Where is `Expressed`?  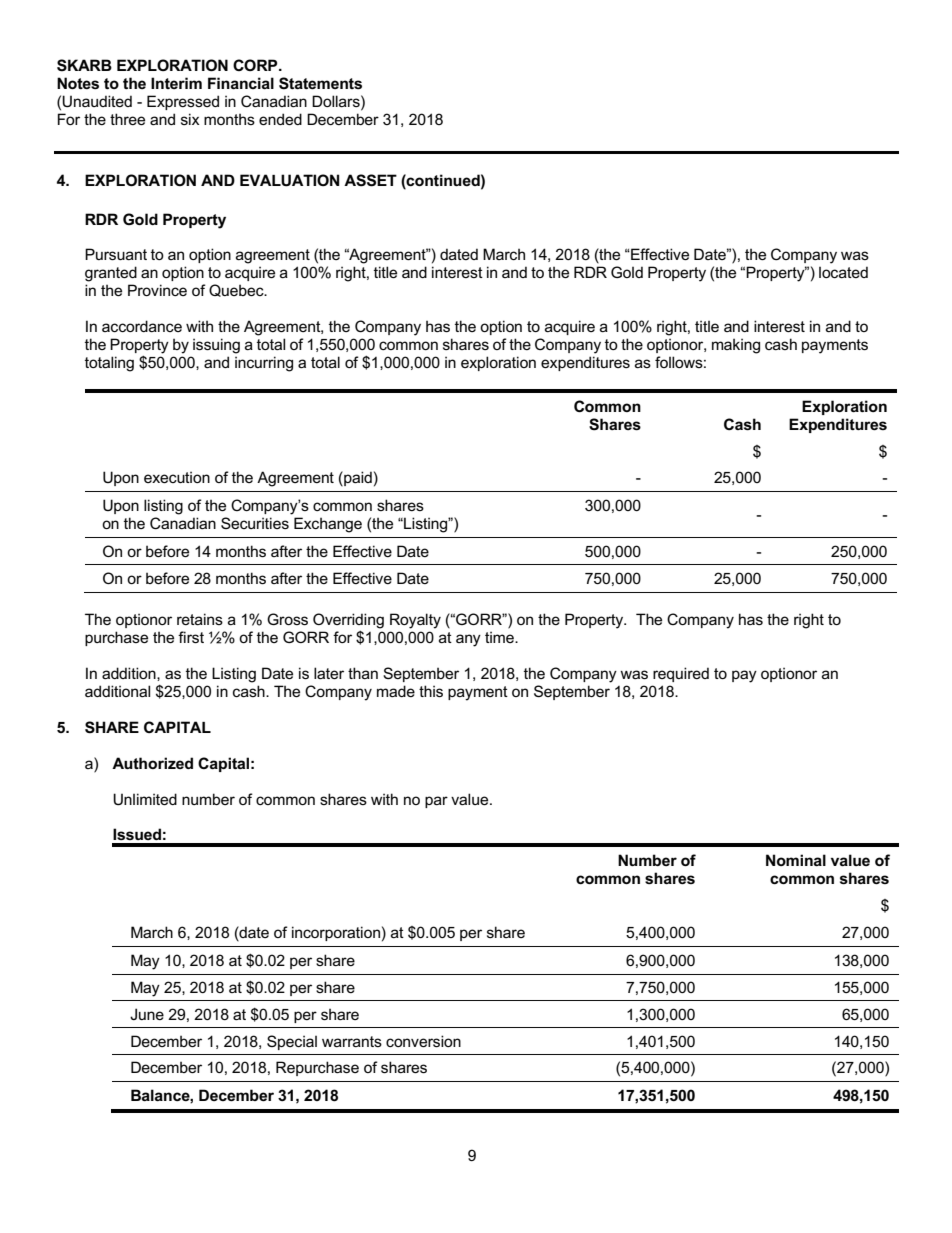 Expressed is located at coordinates (183, 102).
